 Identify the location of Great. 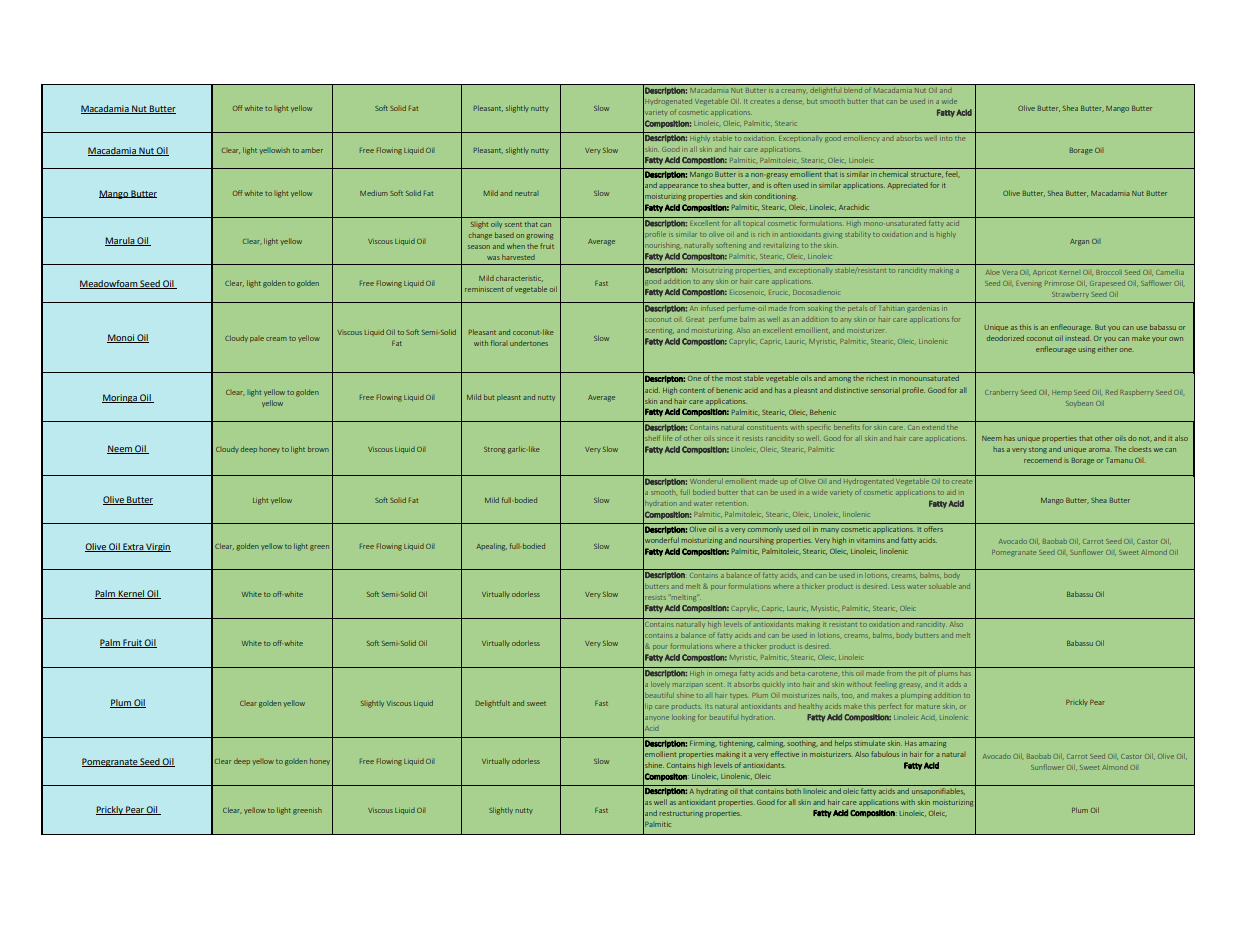
(695, 319).
